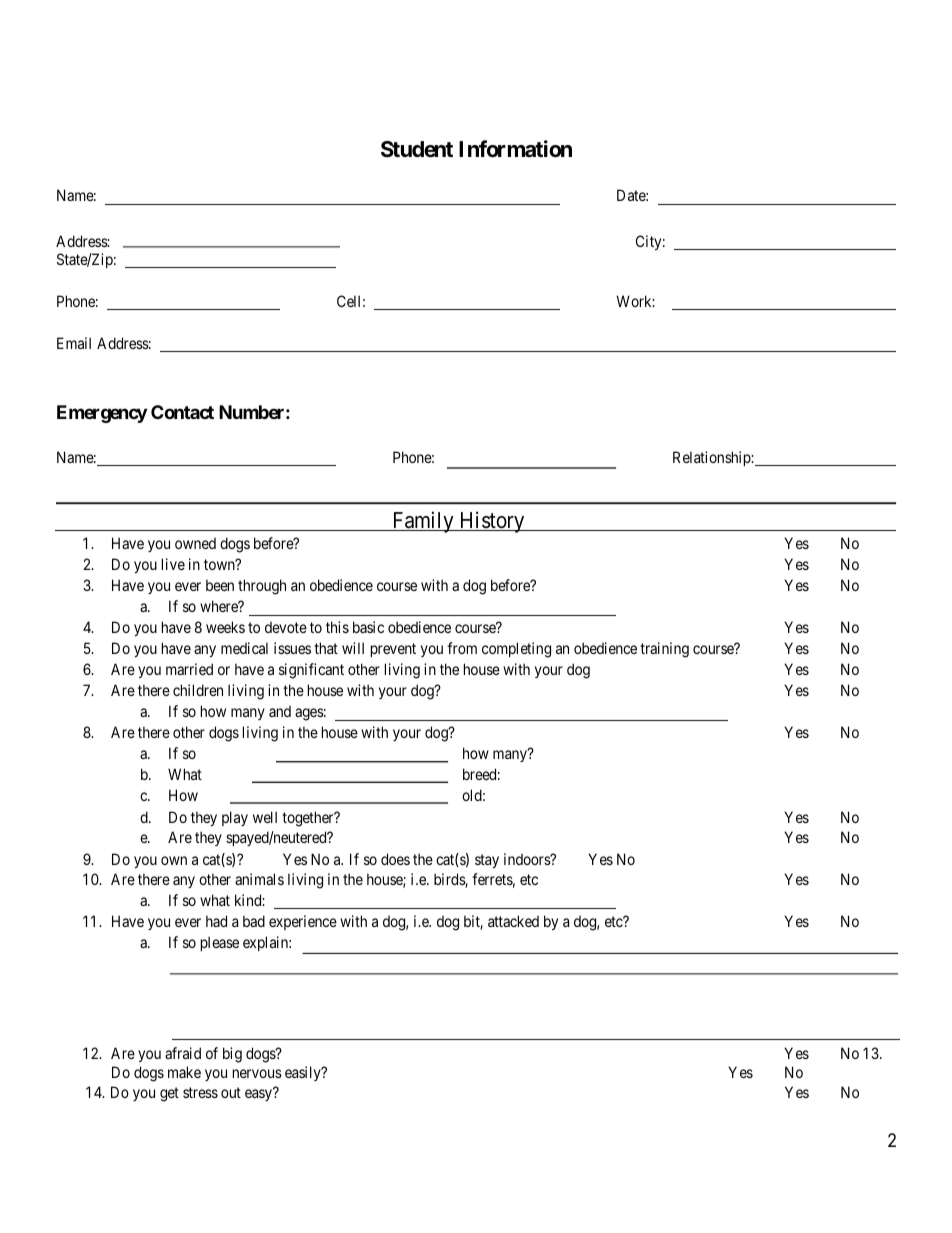  I want to click on Student, so click(417, 149).
